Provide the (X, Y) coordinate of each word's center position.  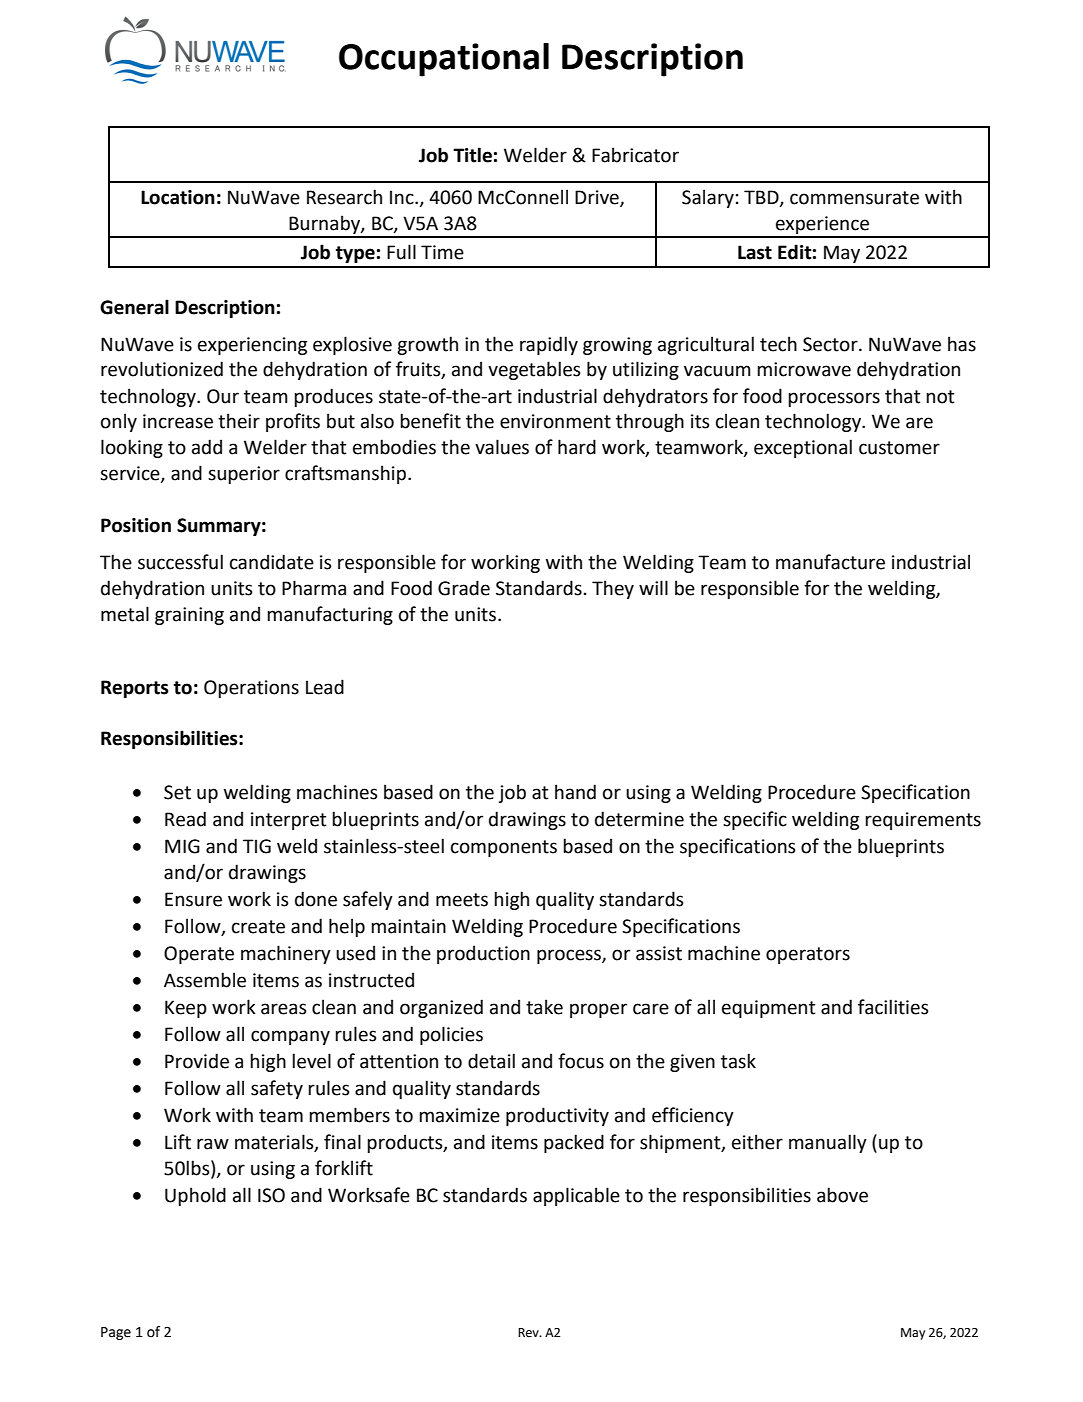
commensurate (854, 198)
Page (116, 1333)
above (842, 1195)
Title (472, 155)
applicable (576, 1196)
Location (178, 197)
